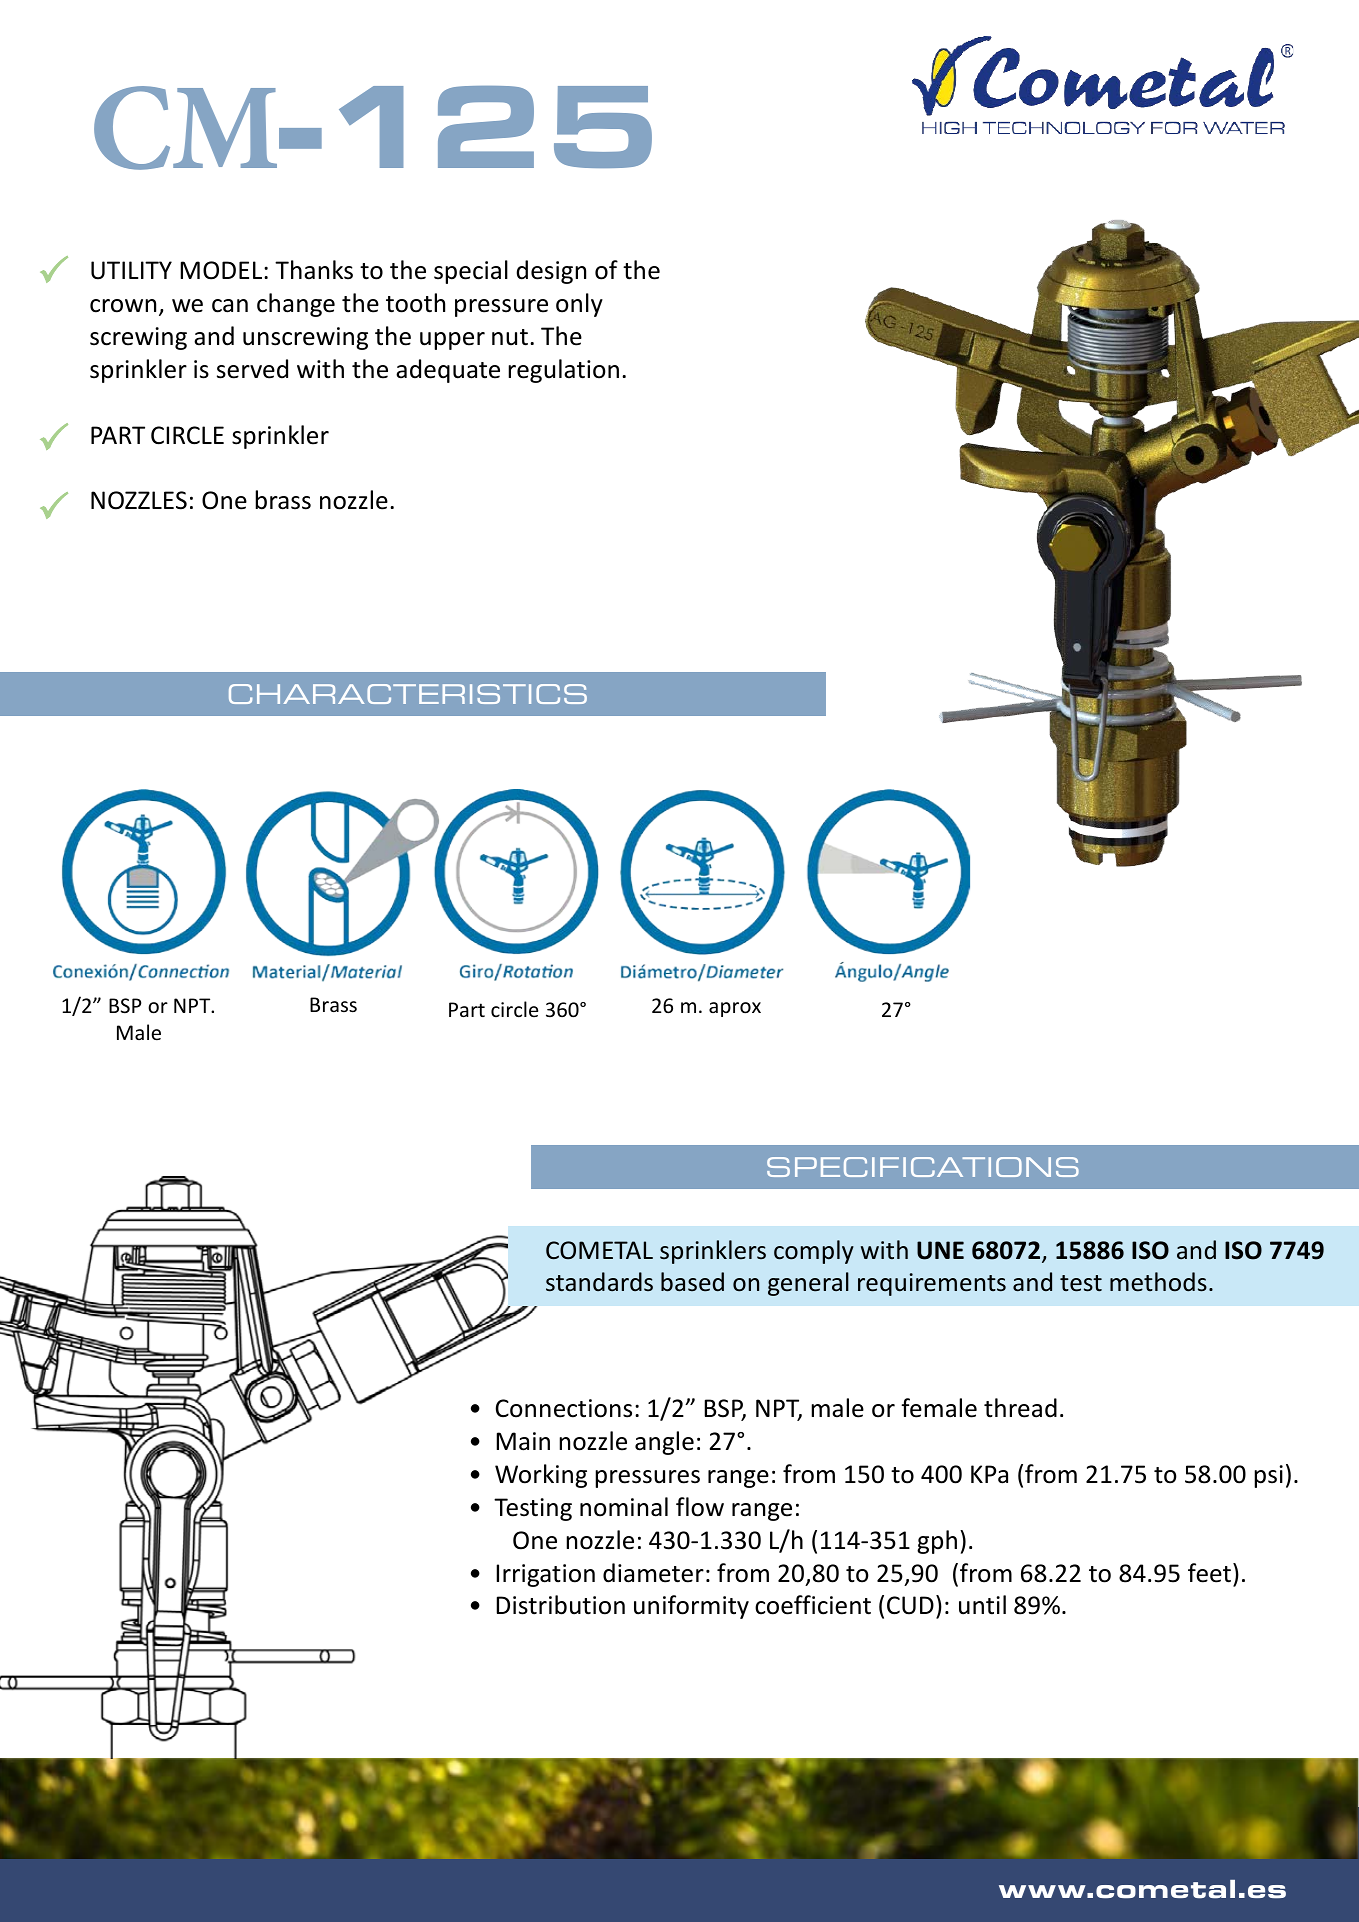 Image resolution: width=1359 pixels, height=1922 pixels. Describe the element at coordinates (692, 1282) in the screenshot. I see `based` at that location.
